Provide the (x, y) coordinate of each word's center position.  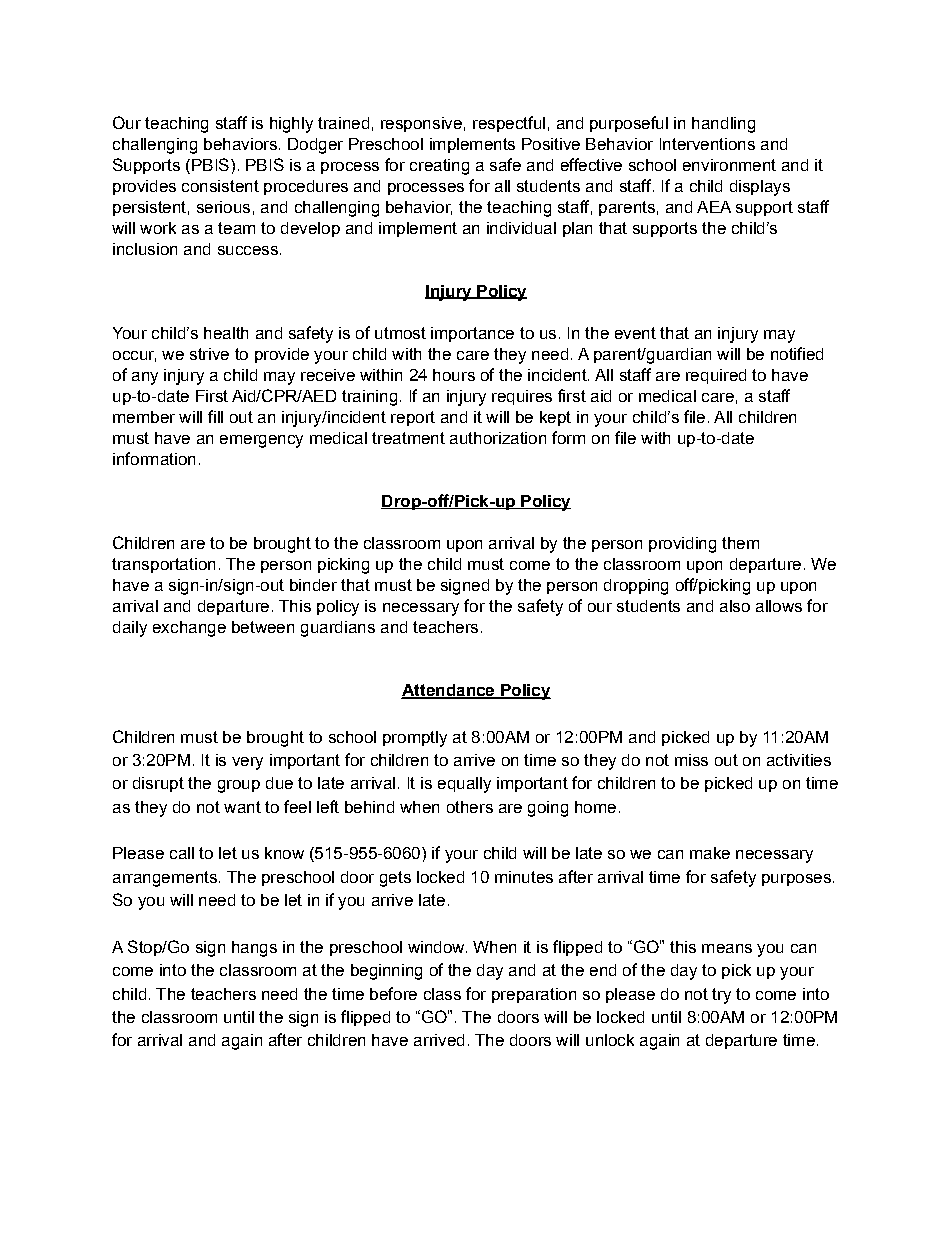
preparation (534, 995)
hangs (254, 949)
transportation (163, 565)
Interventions (707, 144)
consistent (220, 186)
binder (313, 585)
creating (439, 167)
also (735, 606)
